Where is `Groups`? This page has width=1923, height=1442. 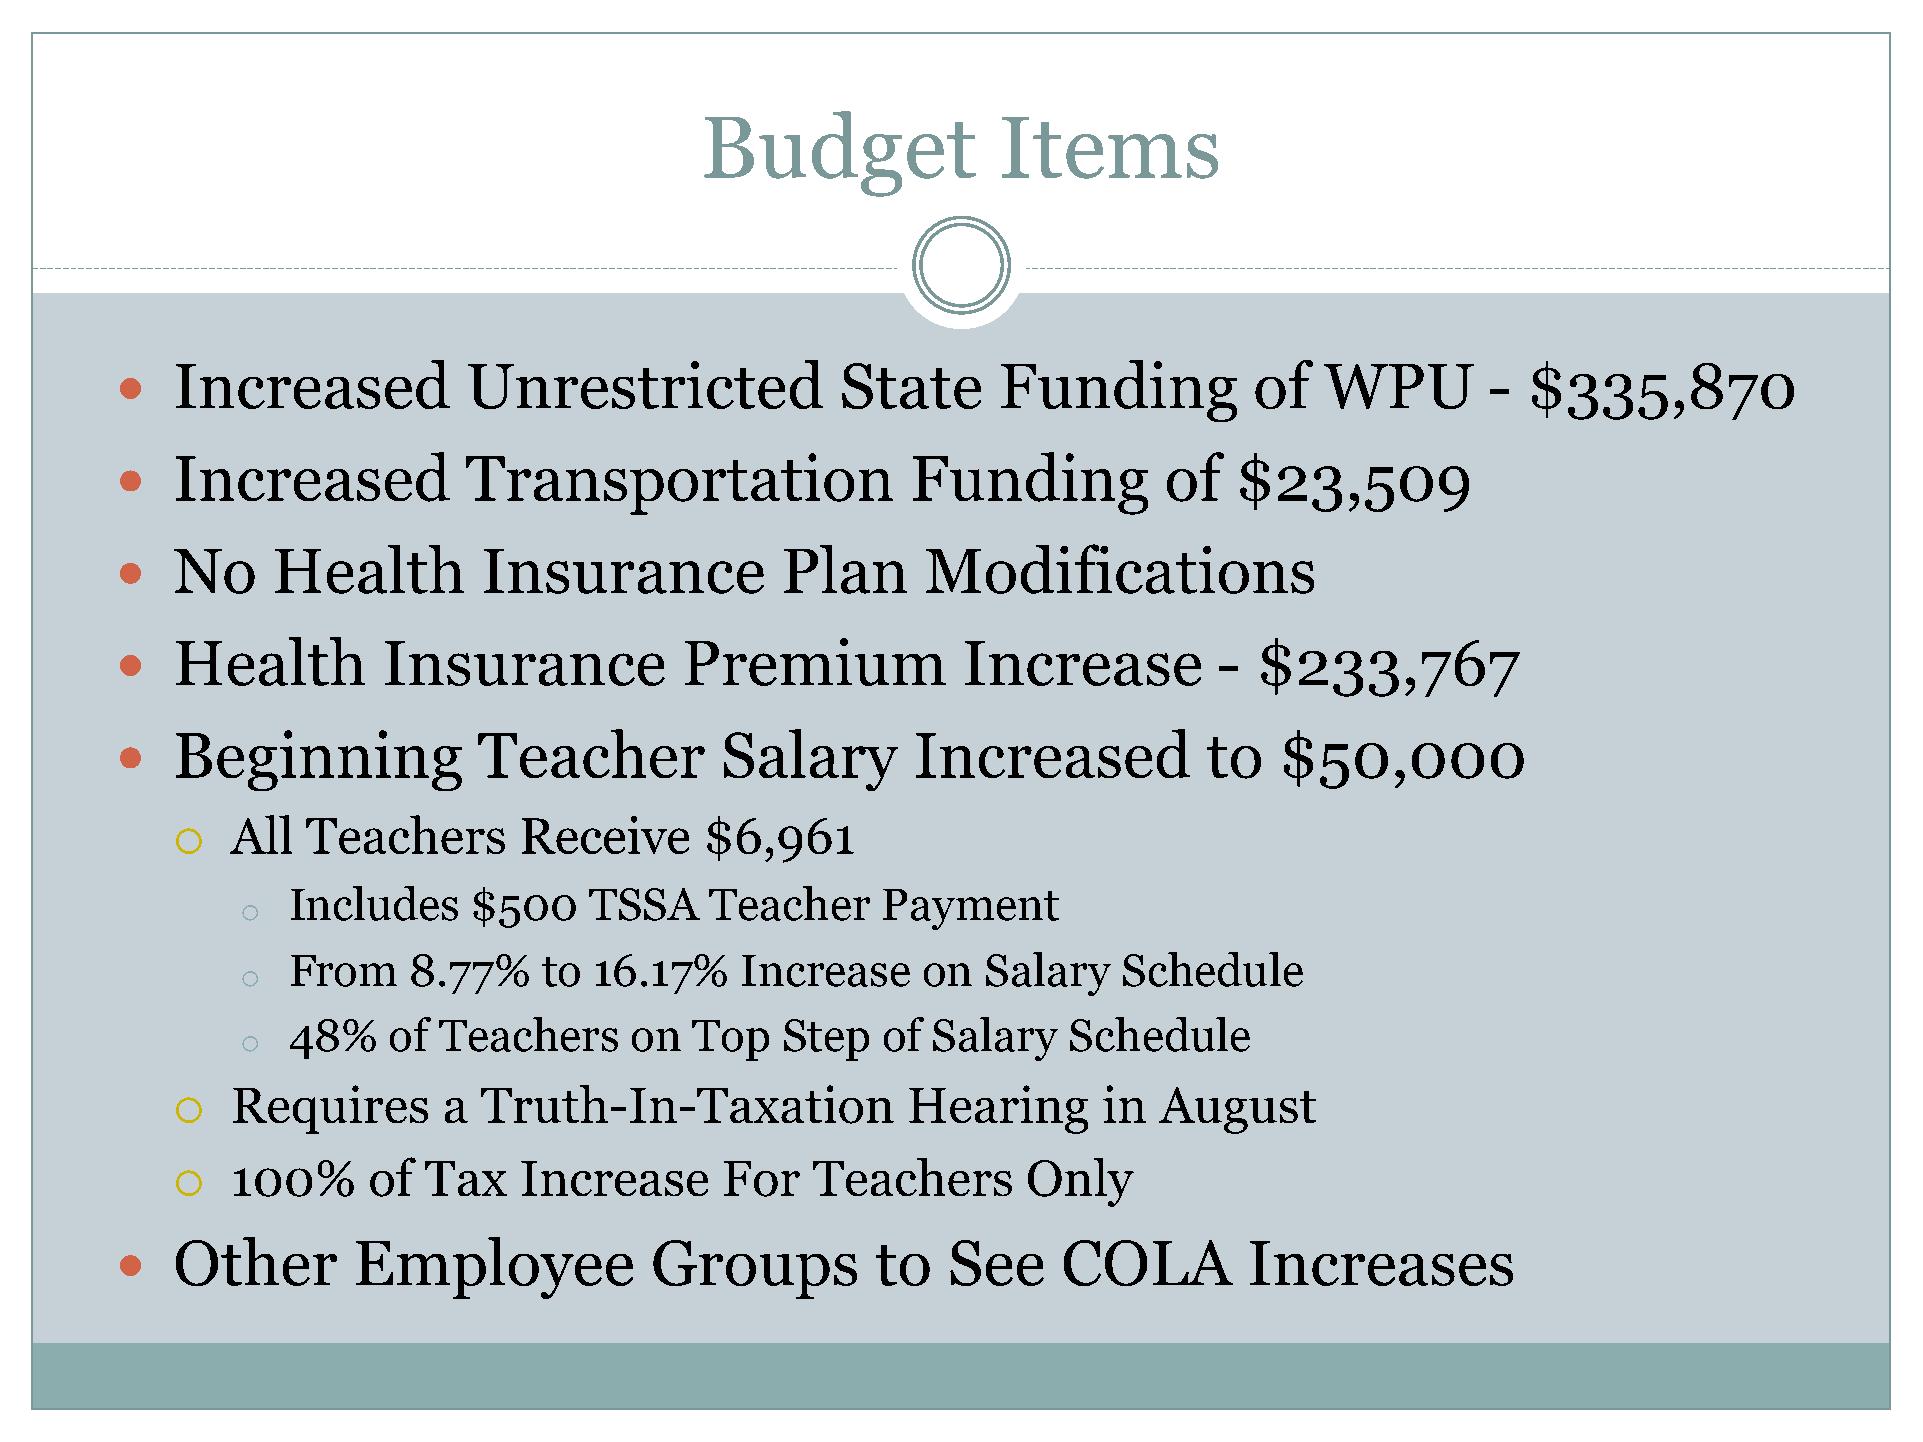 Groups is located at coordinates (755, 1269).
